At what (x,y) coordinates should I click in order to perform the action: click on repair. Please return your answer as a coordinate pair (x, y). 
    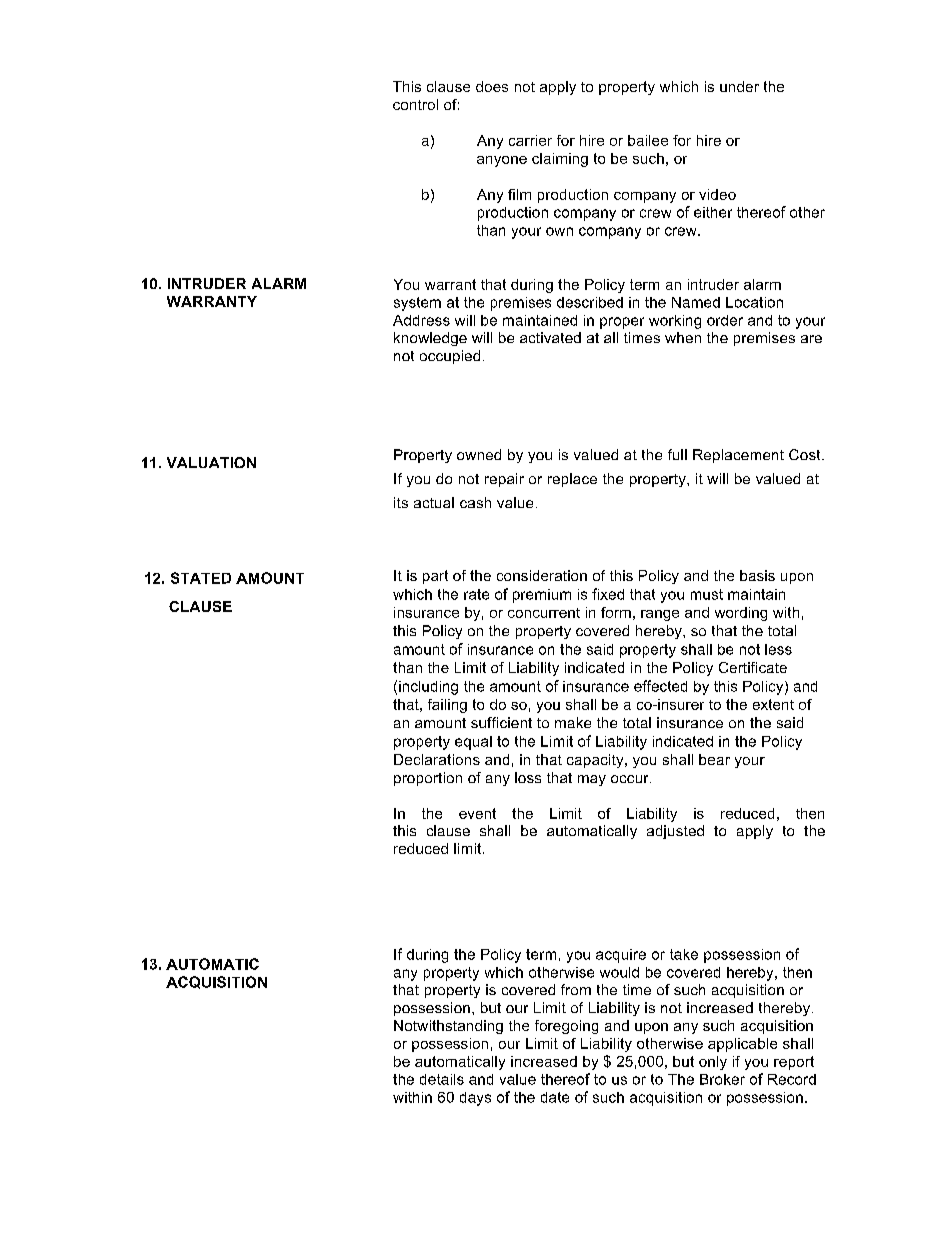
    Looking at the image, I should click on (504, 480).
